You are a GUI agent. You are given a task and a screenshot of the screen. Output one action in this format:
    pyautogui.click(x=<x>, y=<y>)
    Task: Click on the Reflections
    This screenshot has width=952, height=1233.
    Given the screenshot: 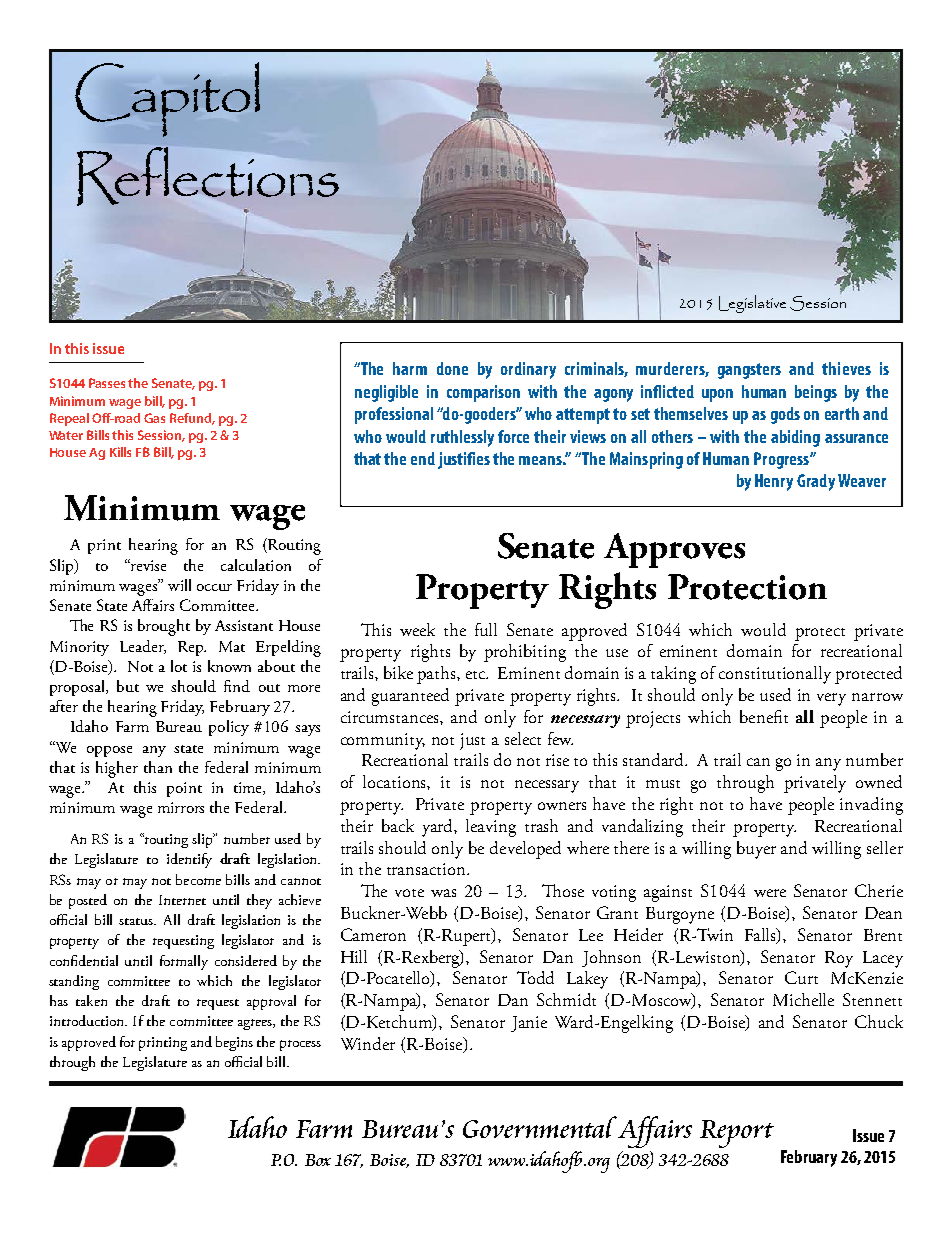 What is the action you would take?
    pyautogui.click(x=208, y=176)
